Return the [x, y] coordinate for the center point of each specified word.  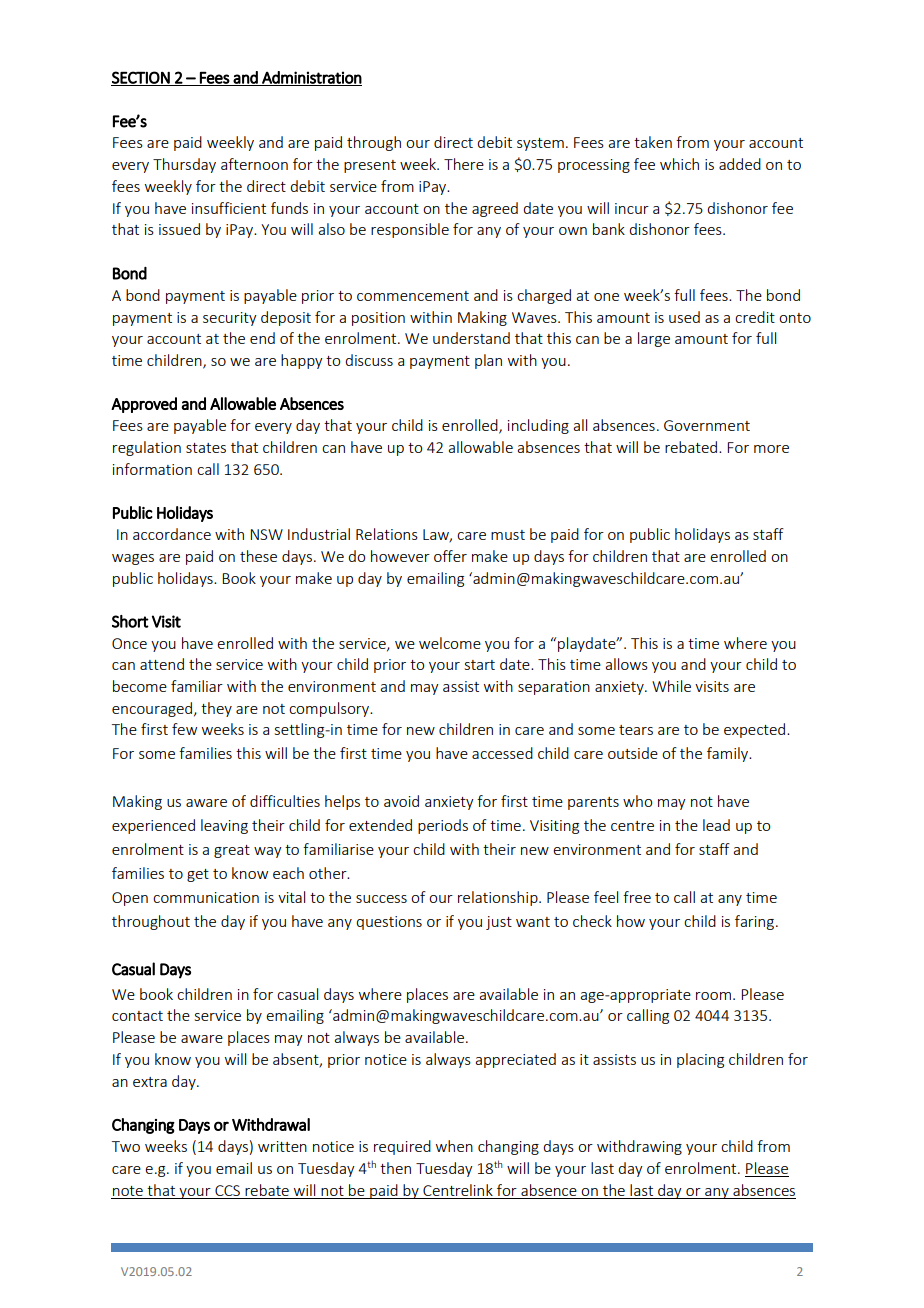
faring [754, 922]
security [230, 319]
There [464, 164]
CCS [227, 1190]
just [499, 923]
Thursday [184, 165]
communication [206, 897]
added [740, 164]
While [671, 686]
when [454, 1146]
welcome [450, 643]
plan [488, 361]
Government [707, 425]
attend [162, 664]
